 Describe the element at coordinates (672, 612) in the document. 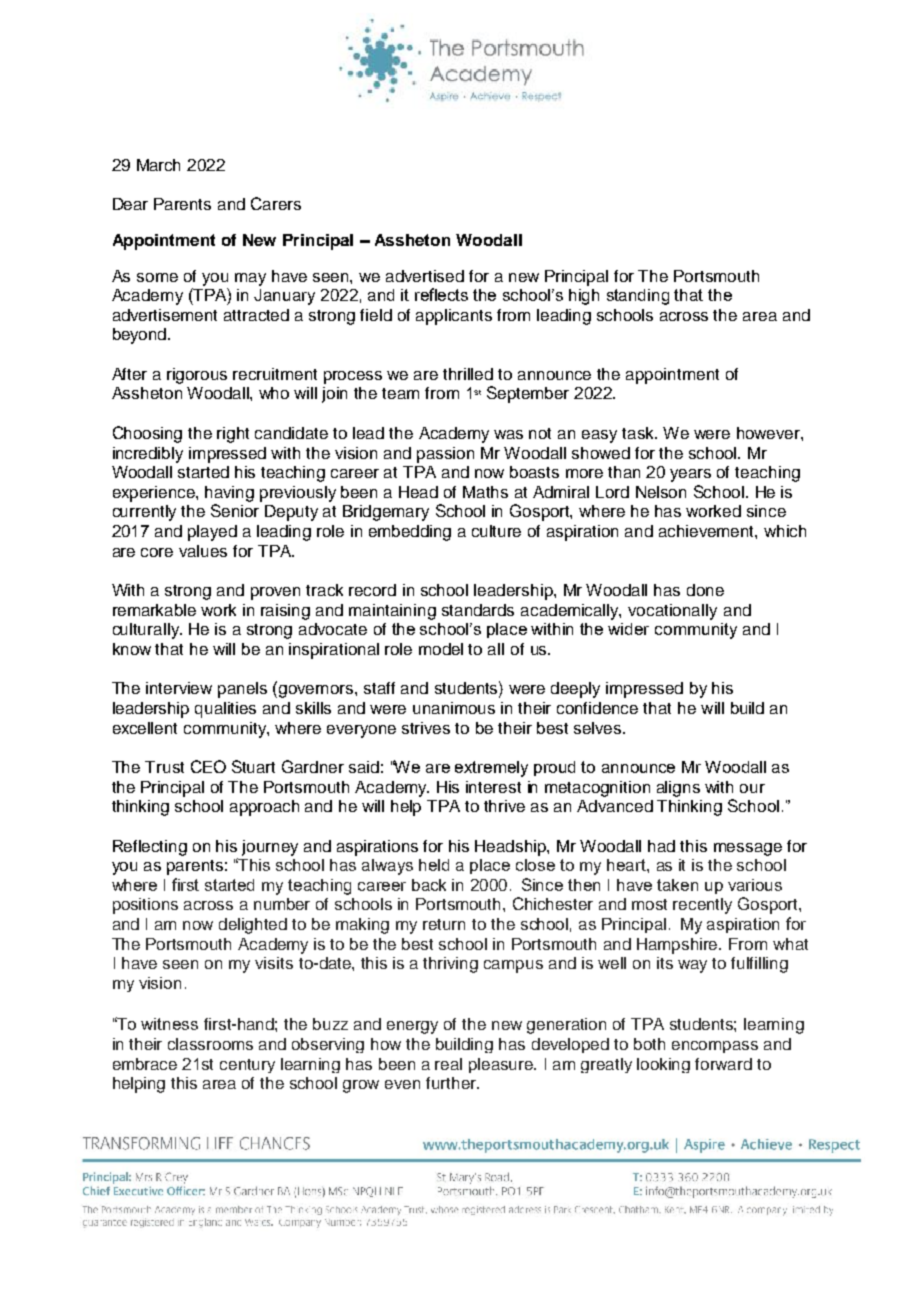

I see `vocationally` at that location.
